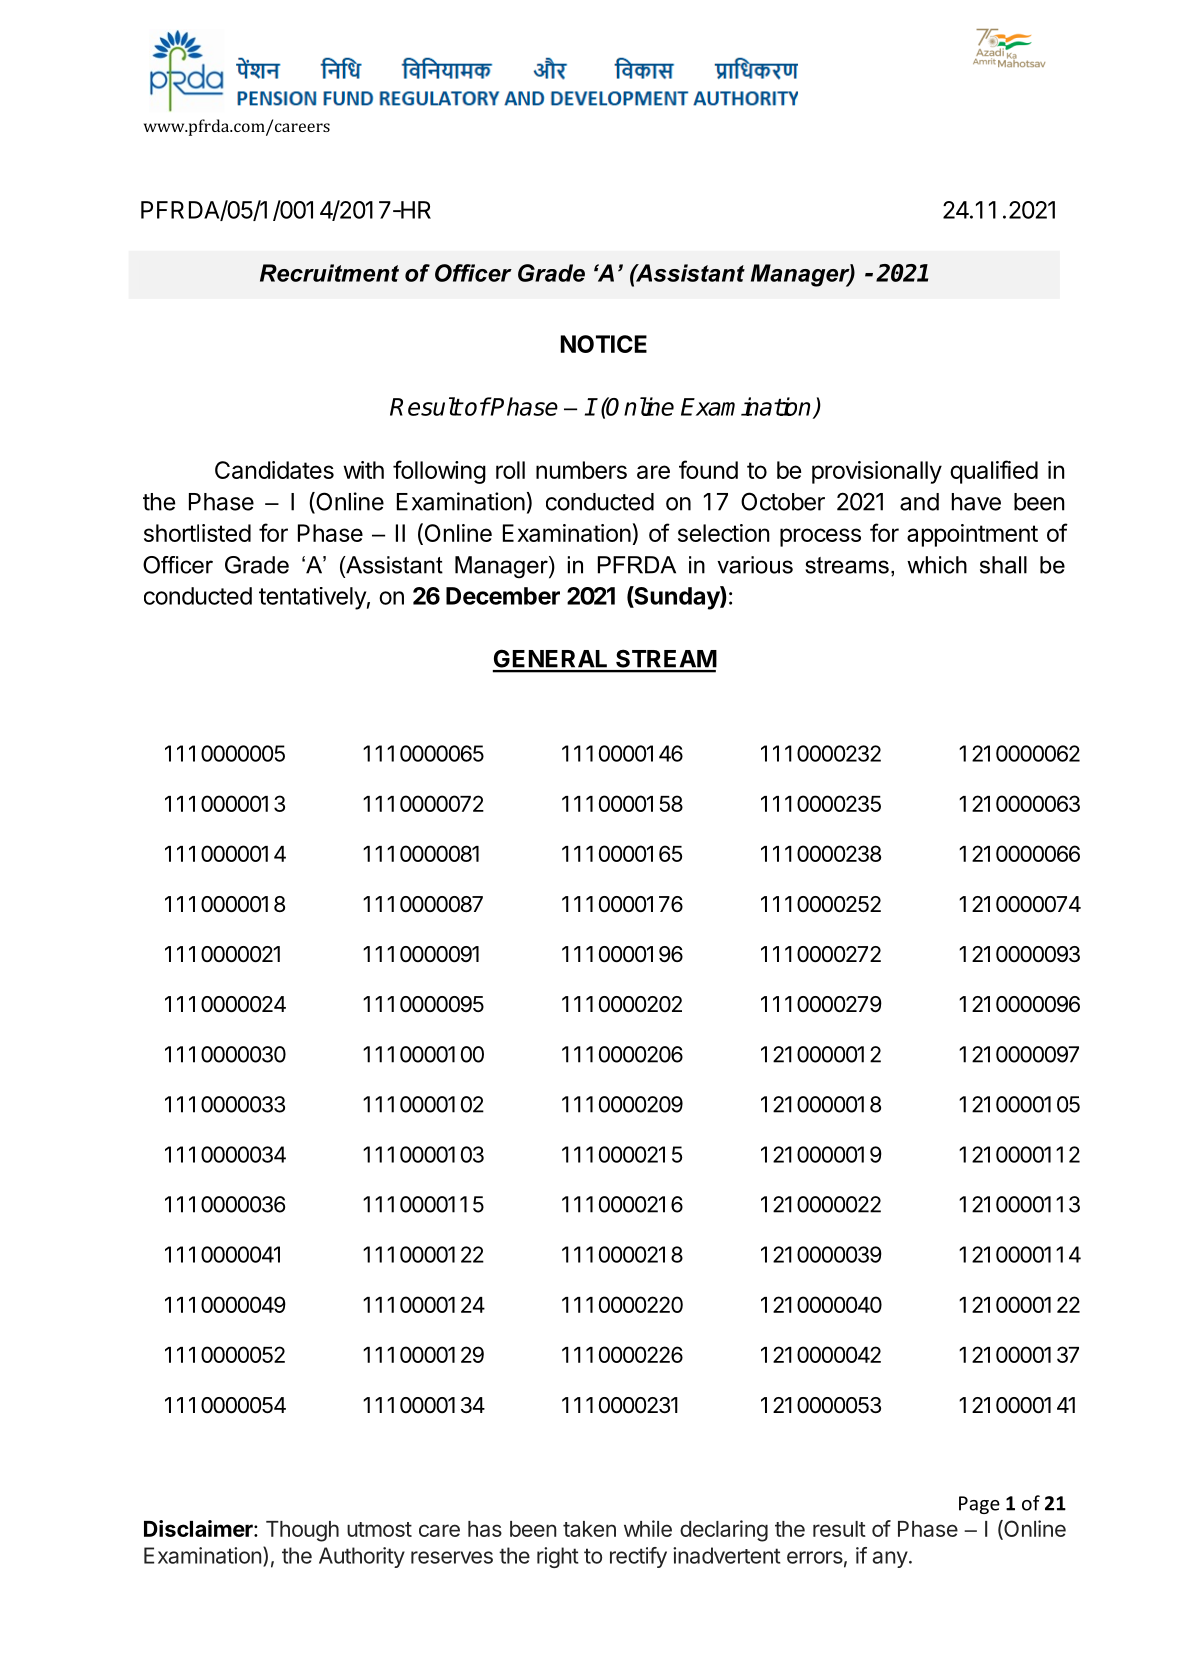 The image size is (1178, 1667). Describe the element at coordinates (937, 565) in the screenshot. I see `which` at that location.
